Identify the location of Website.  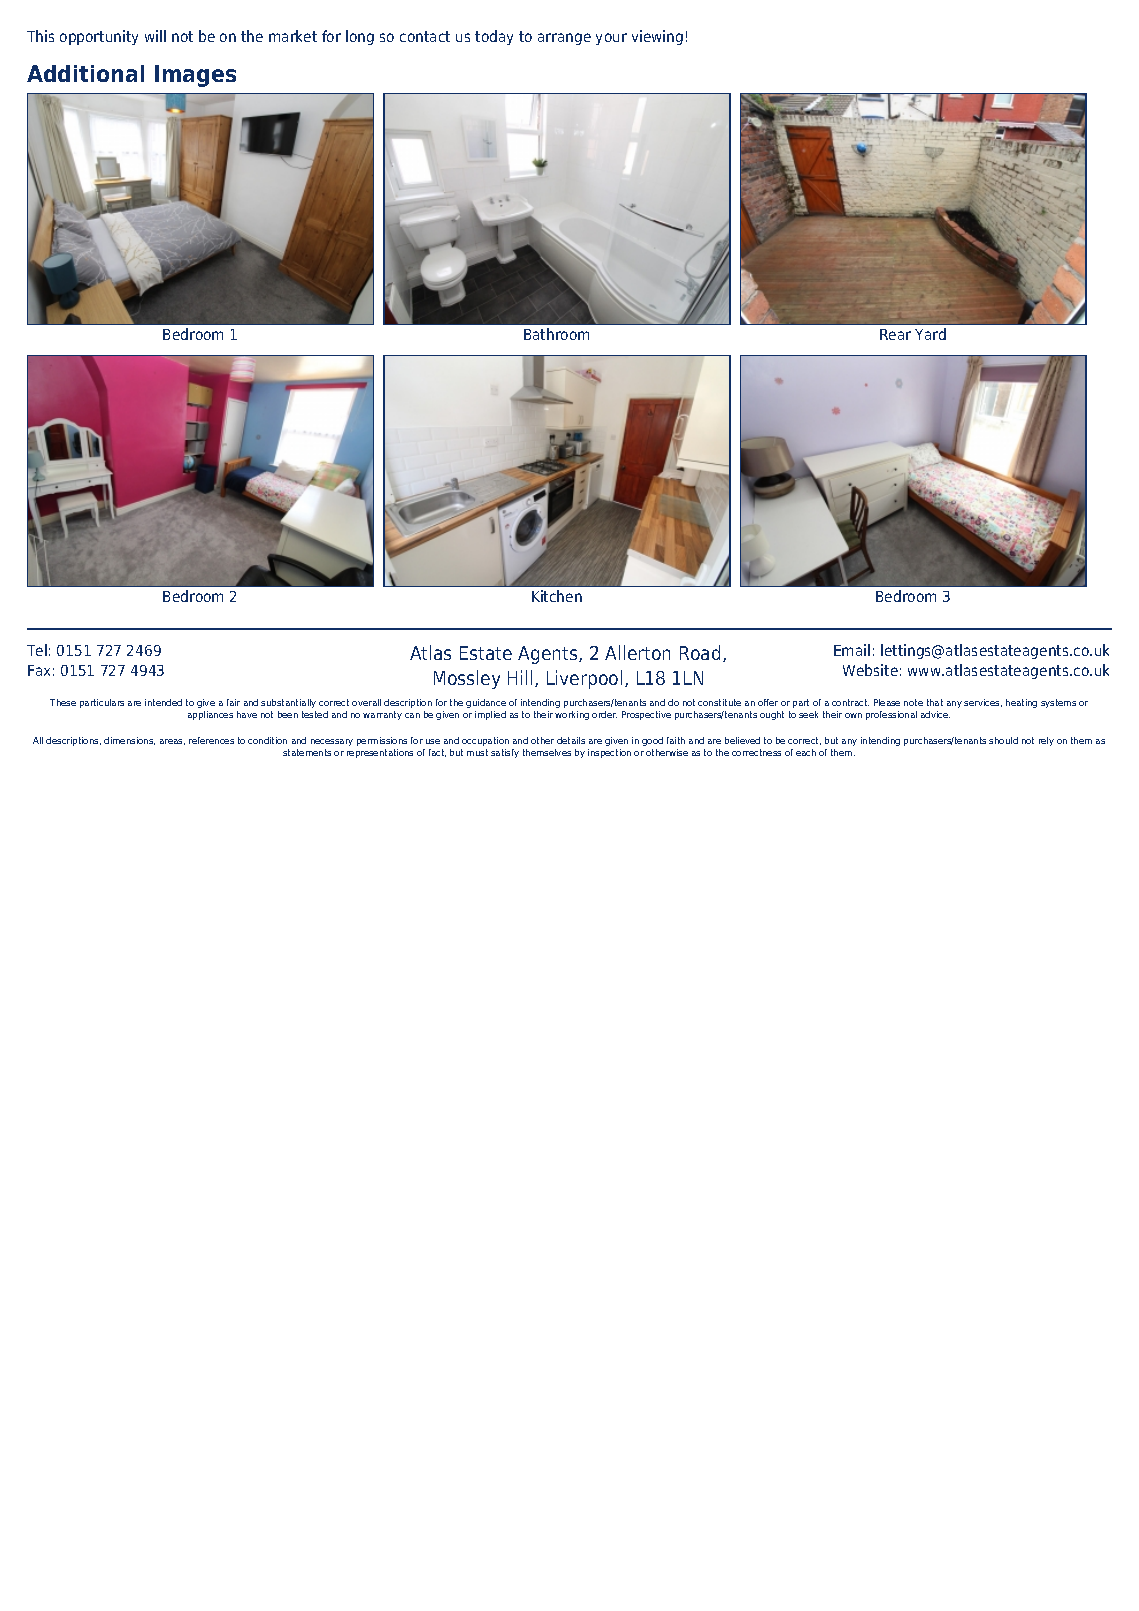
(870, 670).
